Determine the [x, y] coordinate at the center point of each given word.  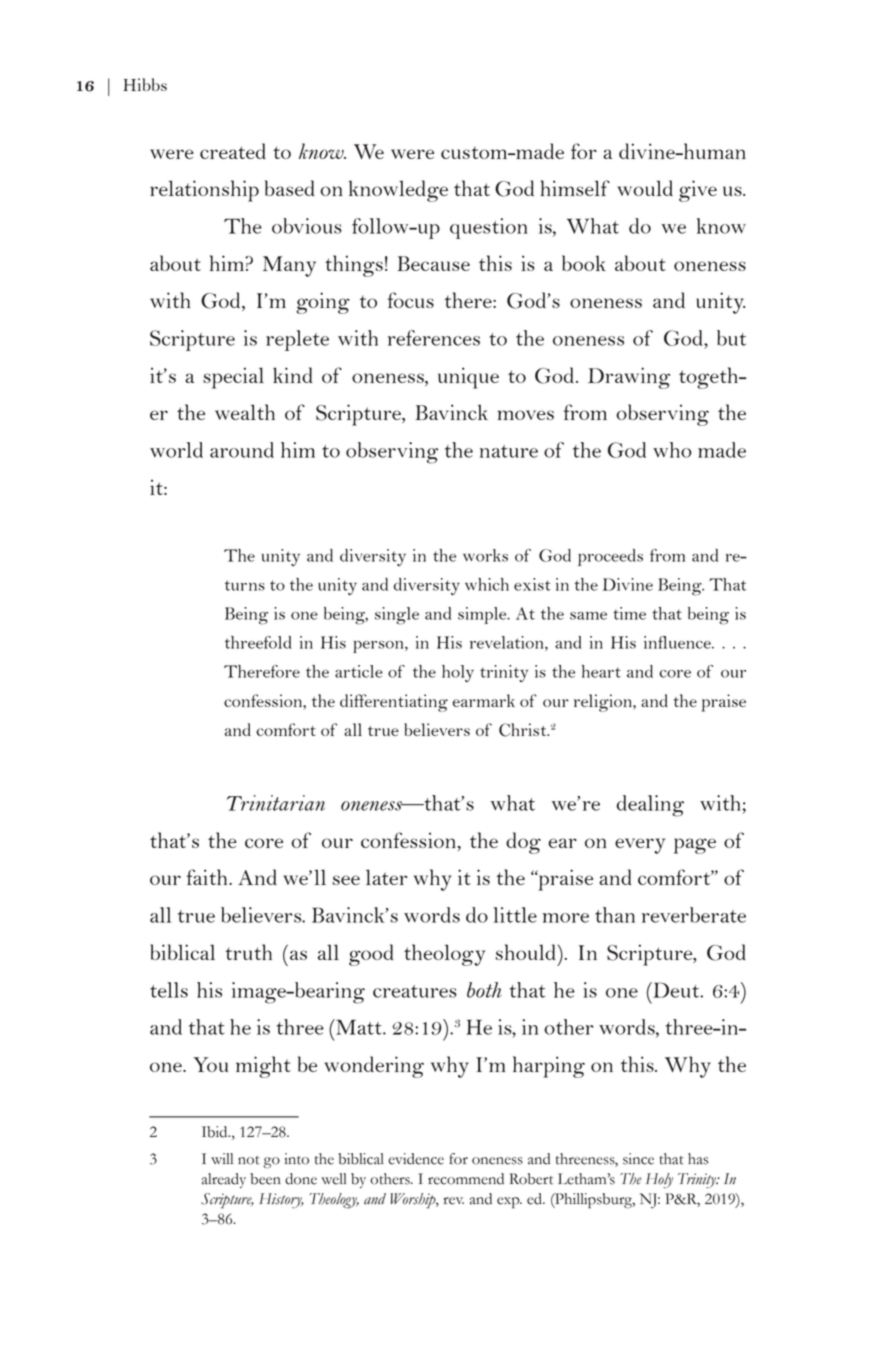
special [233, 378]
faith [208, 877]
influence [678, 642]
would [645, 188]
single [397, 616]
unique [468, 378]
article [359, 671]
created [233, 151]
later [387, 877]
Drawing [629, 378]
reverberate [694, 915]
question [489, 228]
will [222, 1158]
